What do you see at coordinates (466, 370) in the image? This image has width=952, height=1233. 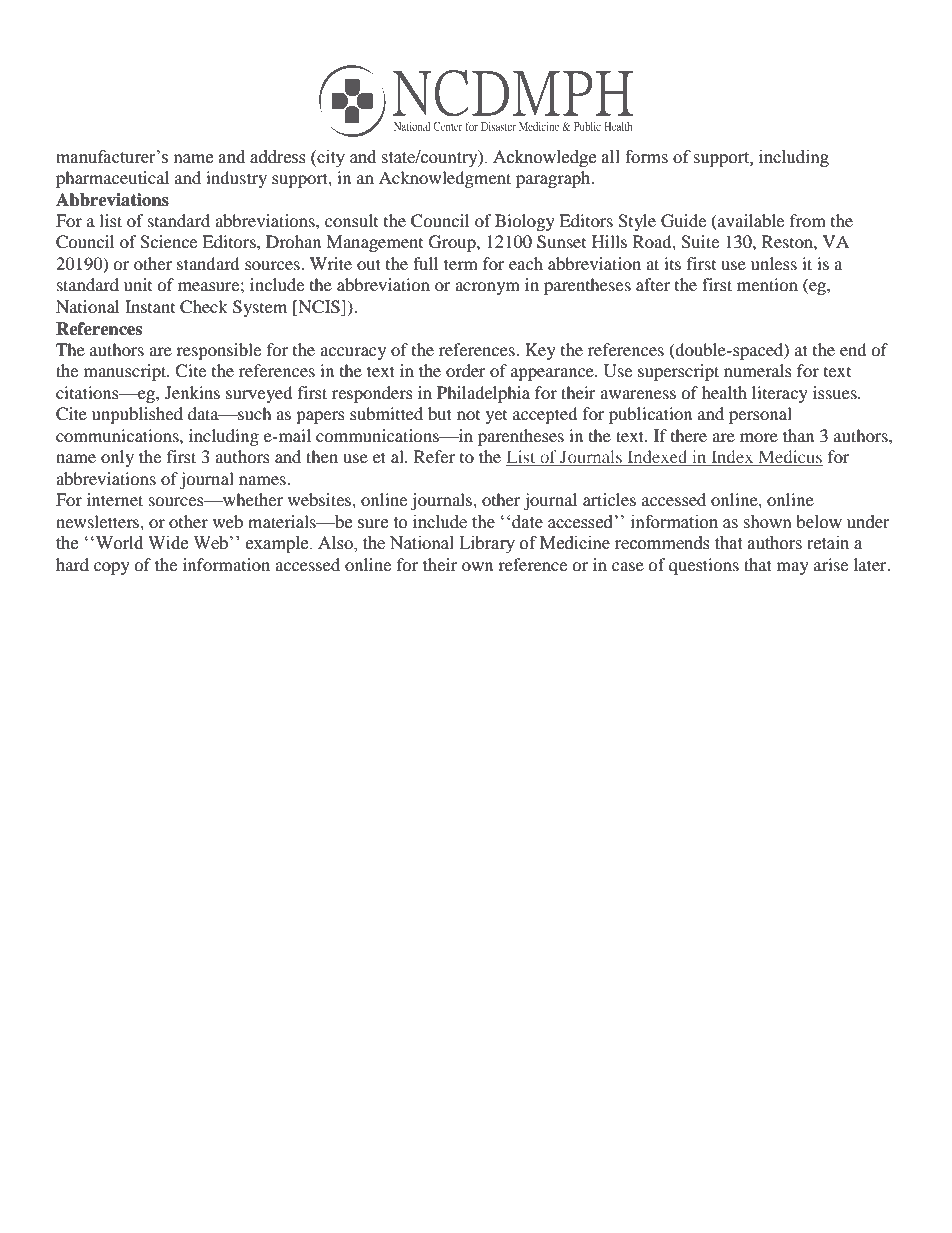 I see `order` at bounding box center [466, 370].
